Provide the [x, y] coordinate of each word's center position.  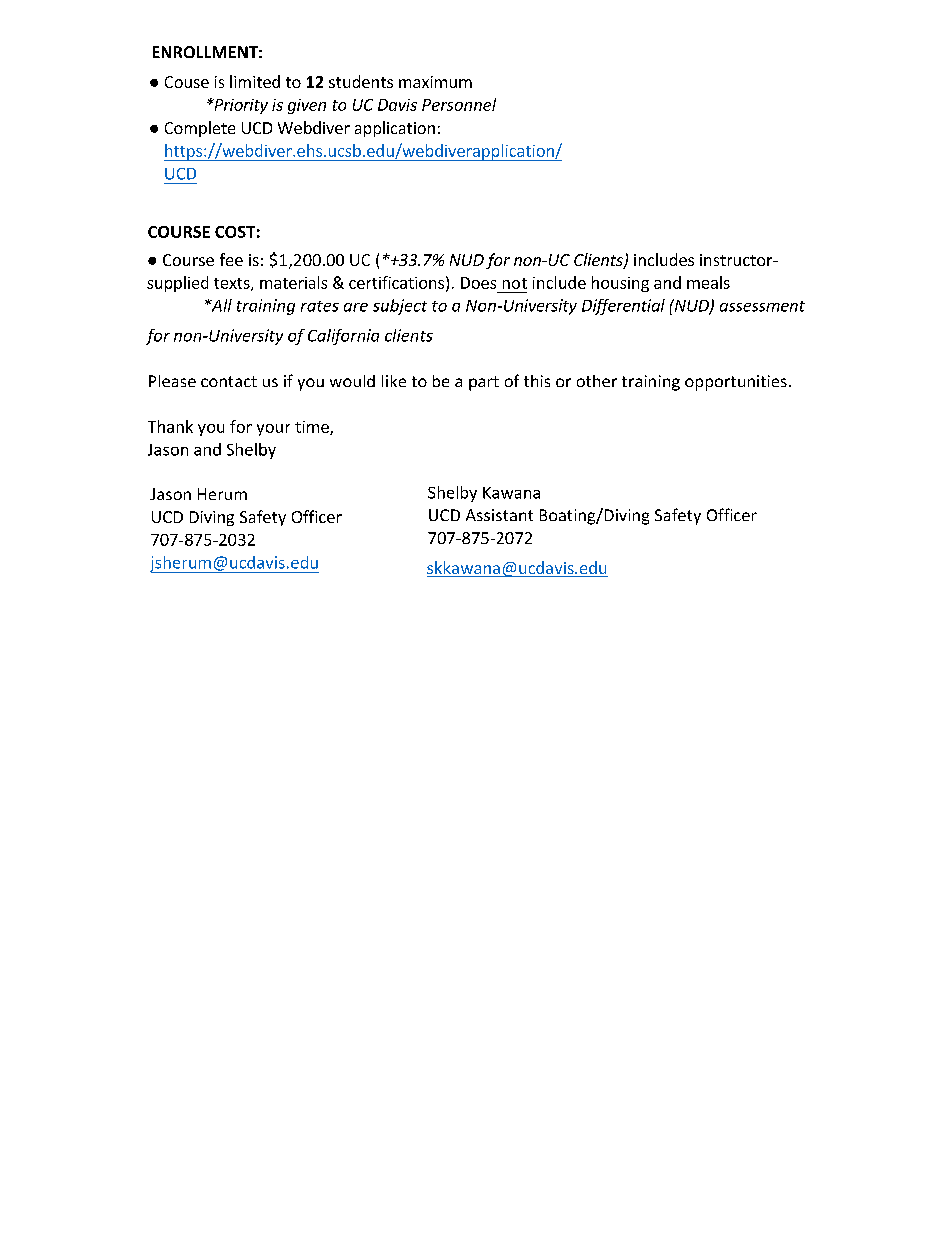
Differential [623, 307]
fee [231, 259]
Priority [240, 106]
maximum [435, 82]
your [273, 430]
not [515, 283]
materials [293, 282]
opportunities [736, 383]
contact [229, 381]
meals [708, 282]
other [597, 381]
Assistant [499, 515]
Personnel [459, 104]
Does [478, 283]
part [484, 383]
